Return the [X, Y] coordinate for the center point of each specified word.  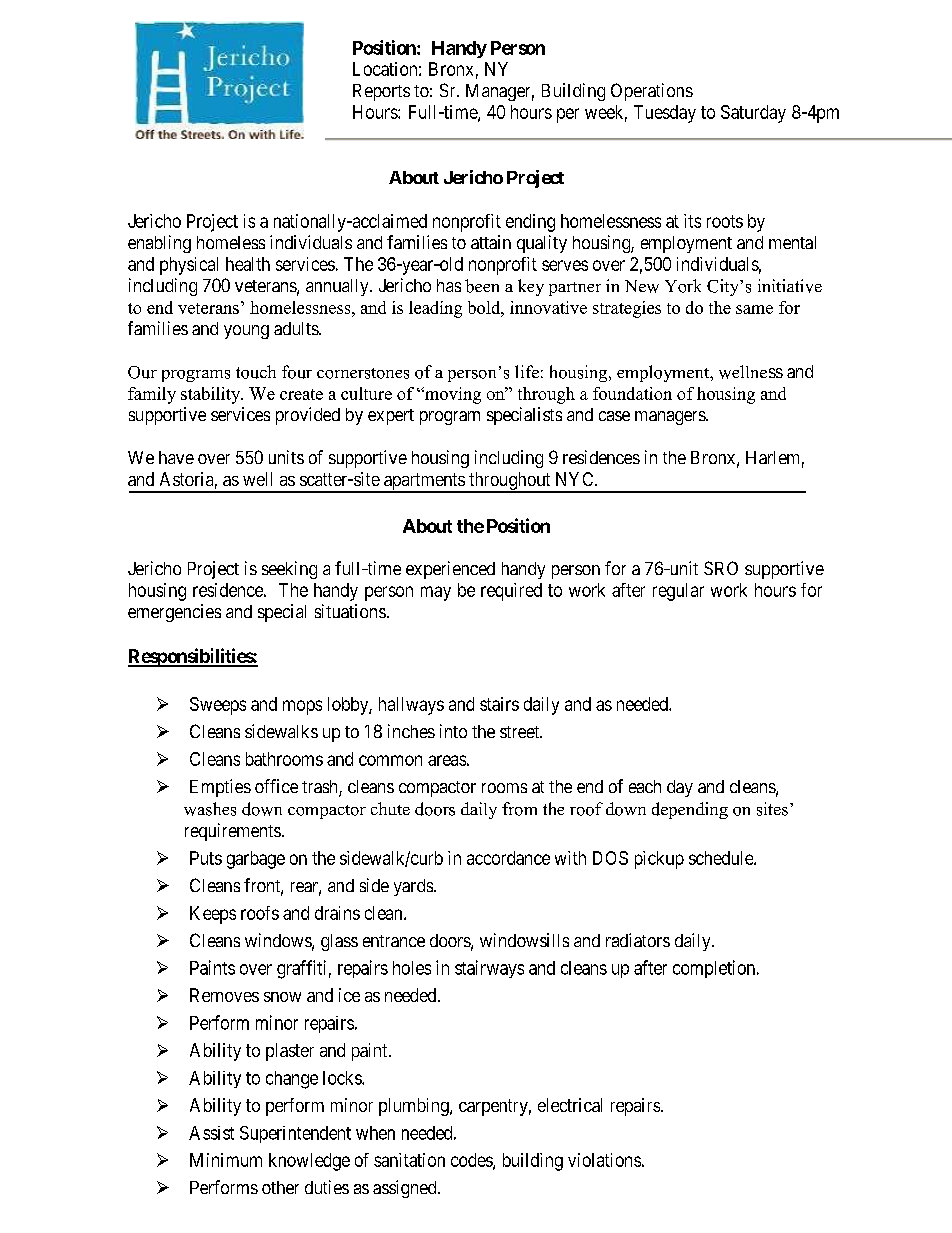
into [453, 731]
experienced [450, 570]
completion [715, 969]
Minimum [226, 1160]
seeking [289, 570]
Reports [381, 92]
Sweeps [218, 706]
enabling [159, 244]
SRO [721, 568]
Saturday [753, 114]
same [754, 309]
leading [435, 309]
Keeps [213, 915]
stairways [489, 969]
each [645, 786]
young [246, 332]
